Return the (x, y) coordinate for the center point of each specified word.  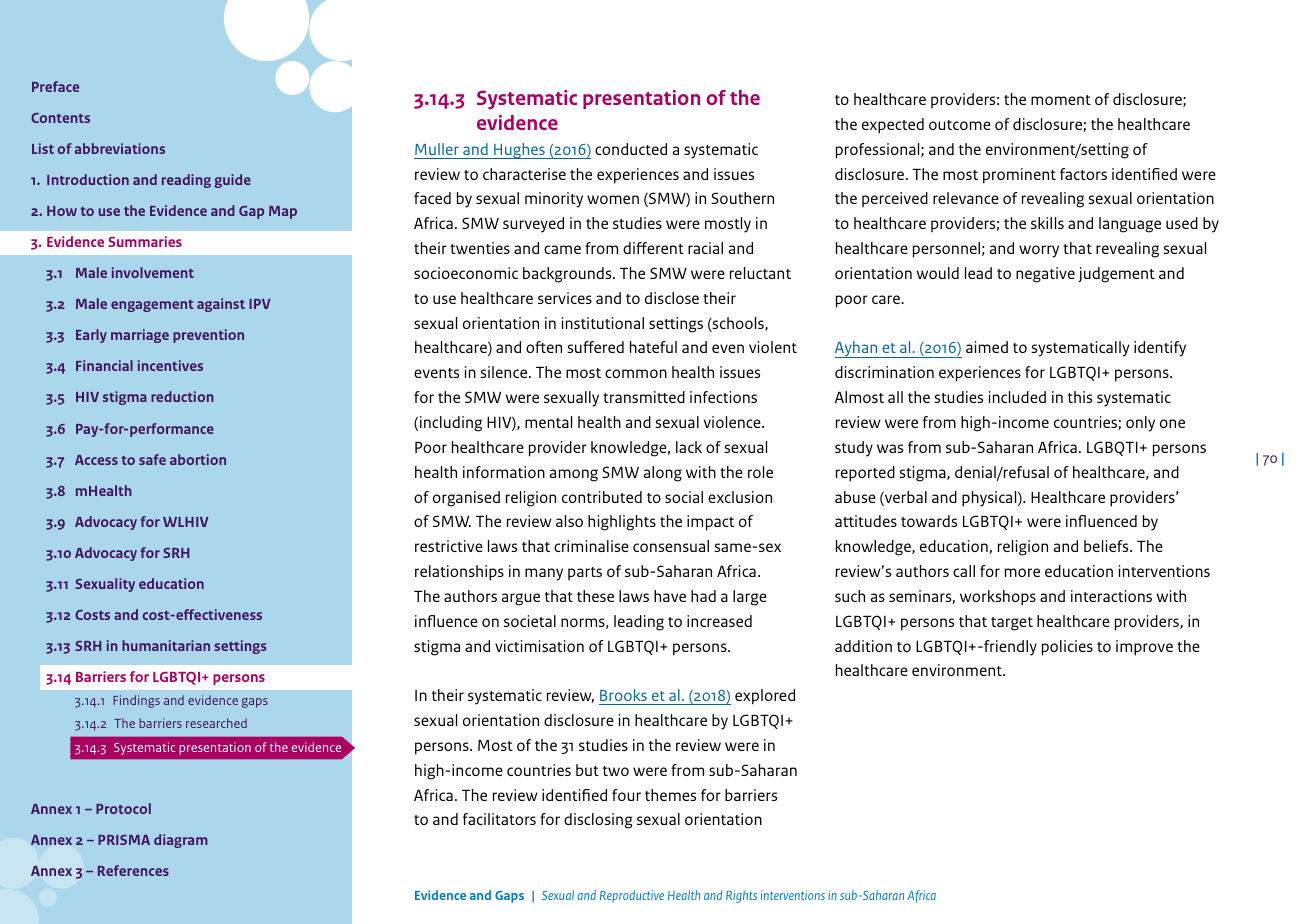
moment (1061, 100)
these (595, 596)
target (1012, 624)
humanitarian (166, 645)
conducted (631, 149)
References (133, 870)
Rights (741, 896)
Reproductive (632, 896)
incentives (170, 365)
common (636, 373)
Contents (60, 118)
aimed (987, 347)
